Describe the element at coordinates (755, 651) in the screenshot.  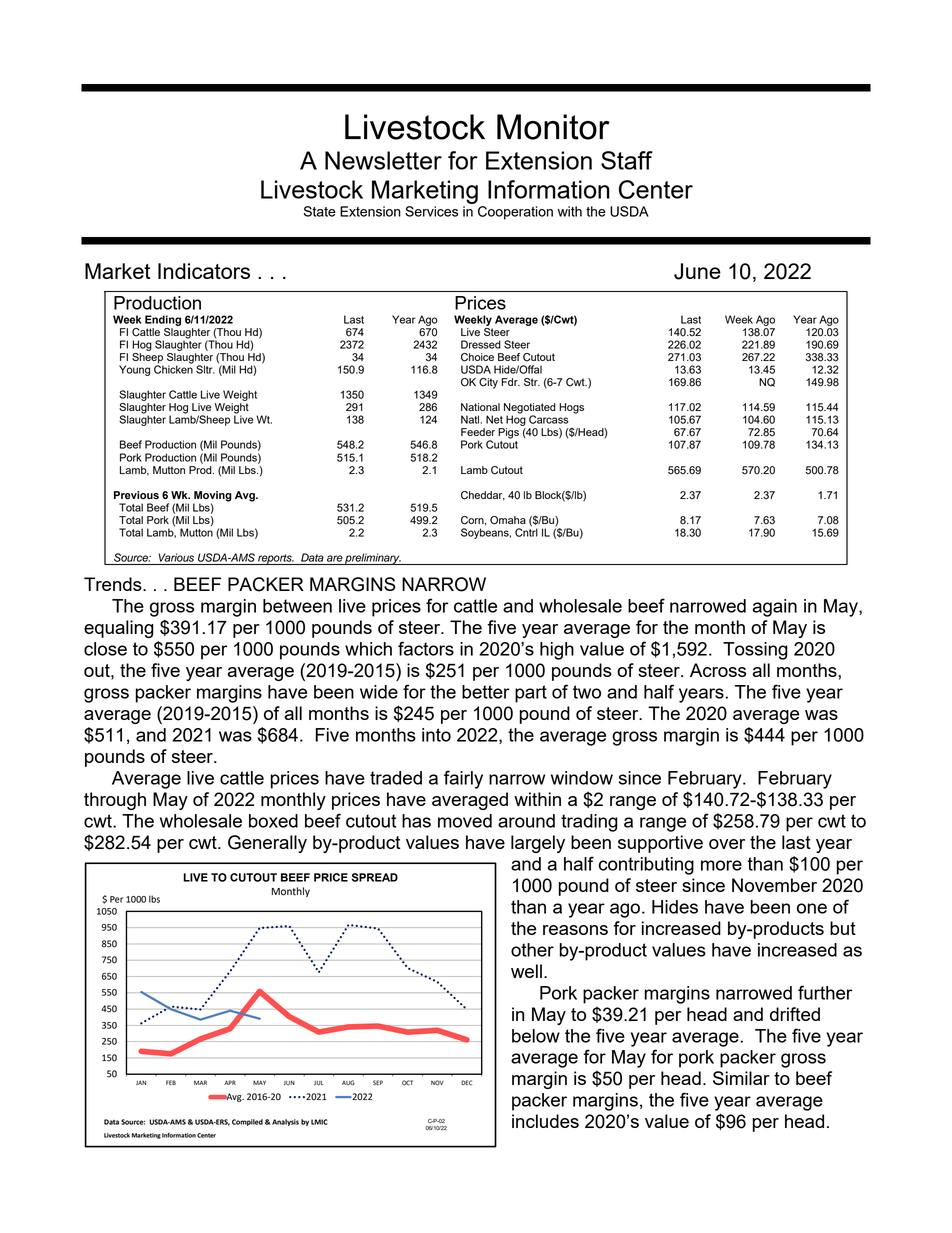
I see `Tossing` at that location.
